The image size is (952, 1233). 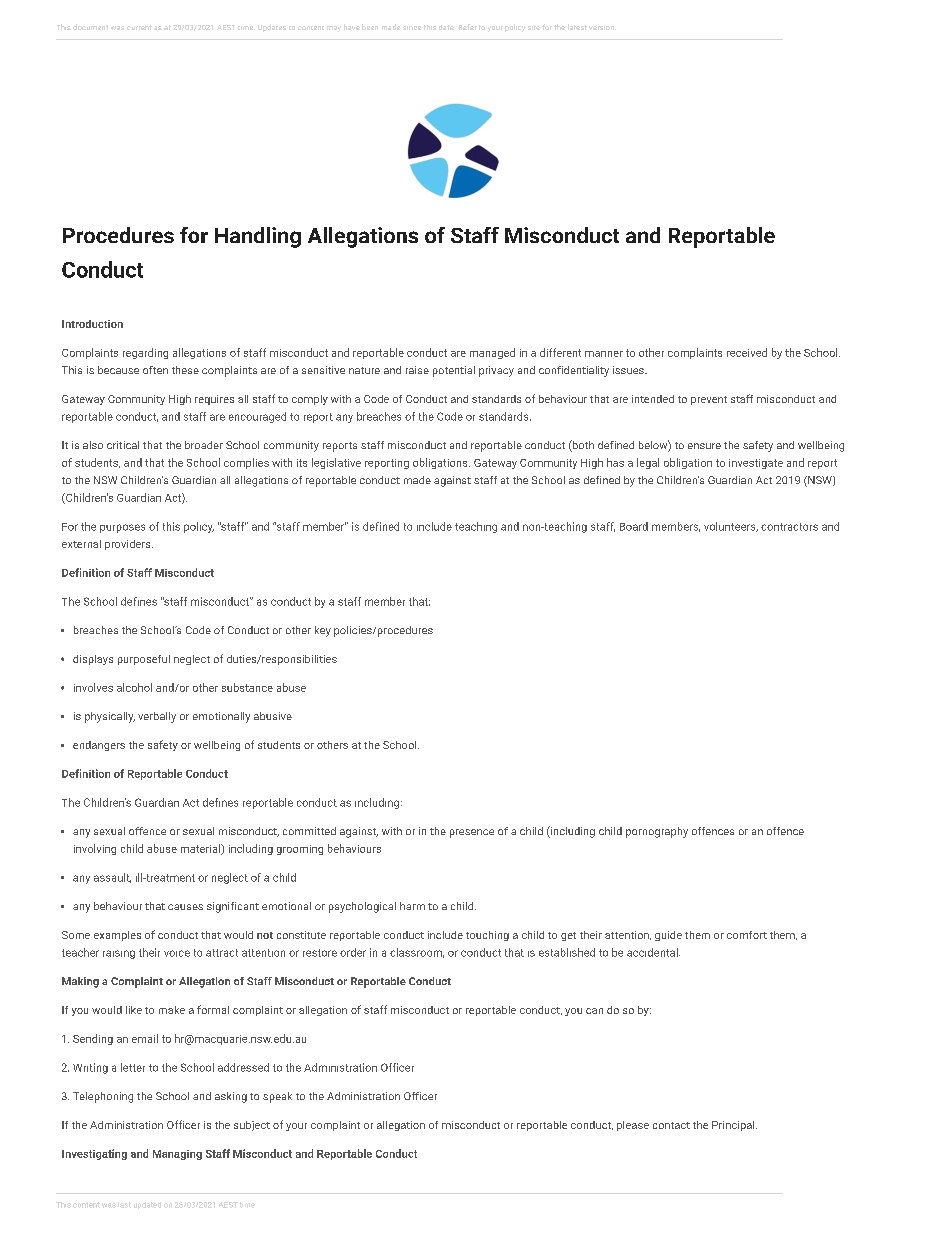 I want to click on key, so click(x=323, y=631).
